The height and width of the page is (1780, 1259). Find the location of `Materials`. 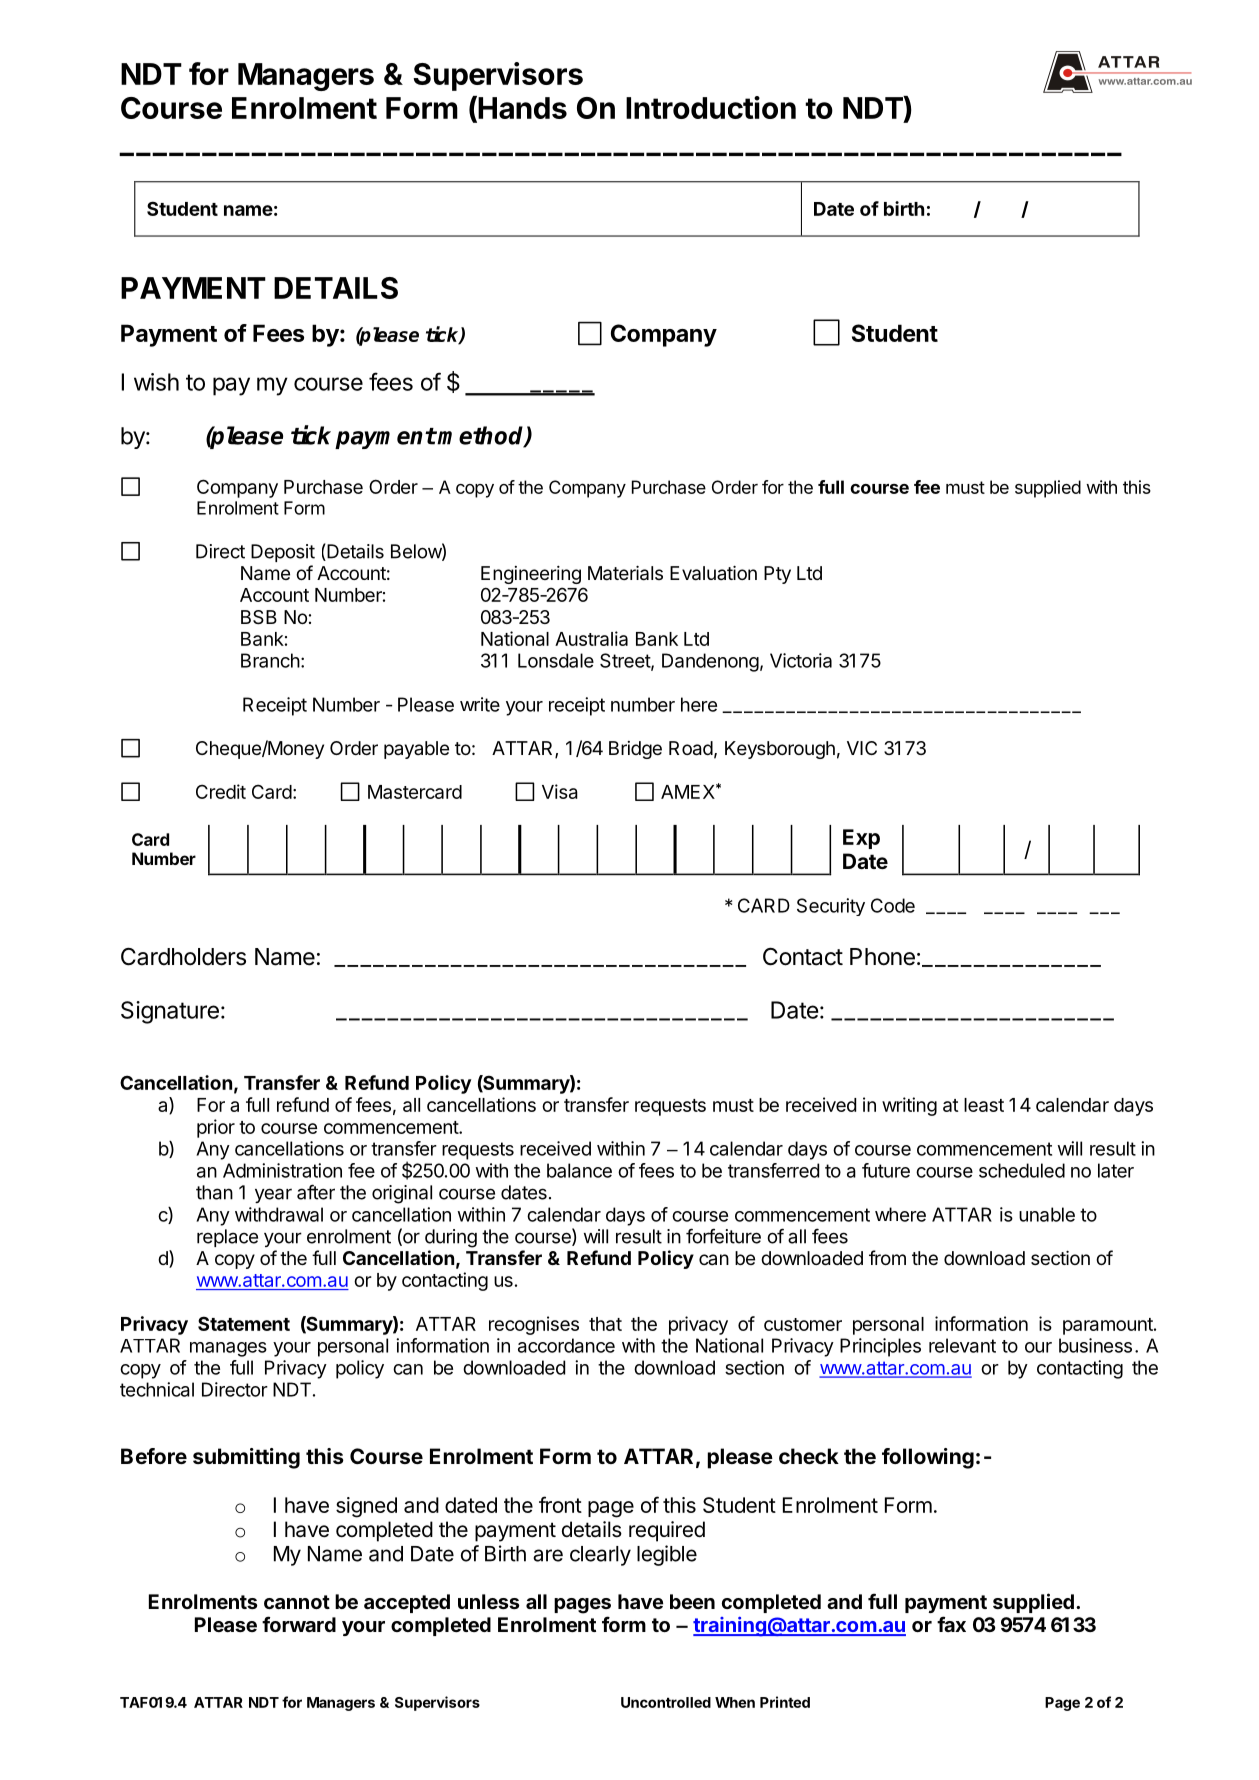

Materials is located at coordinates (625, 573).
